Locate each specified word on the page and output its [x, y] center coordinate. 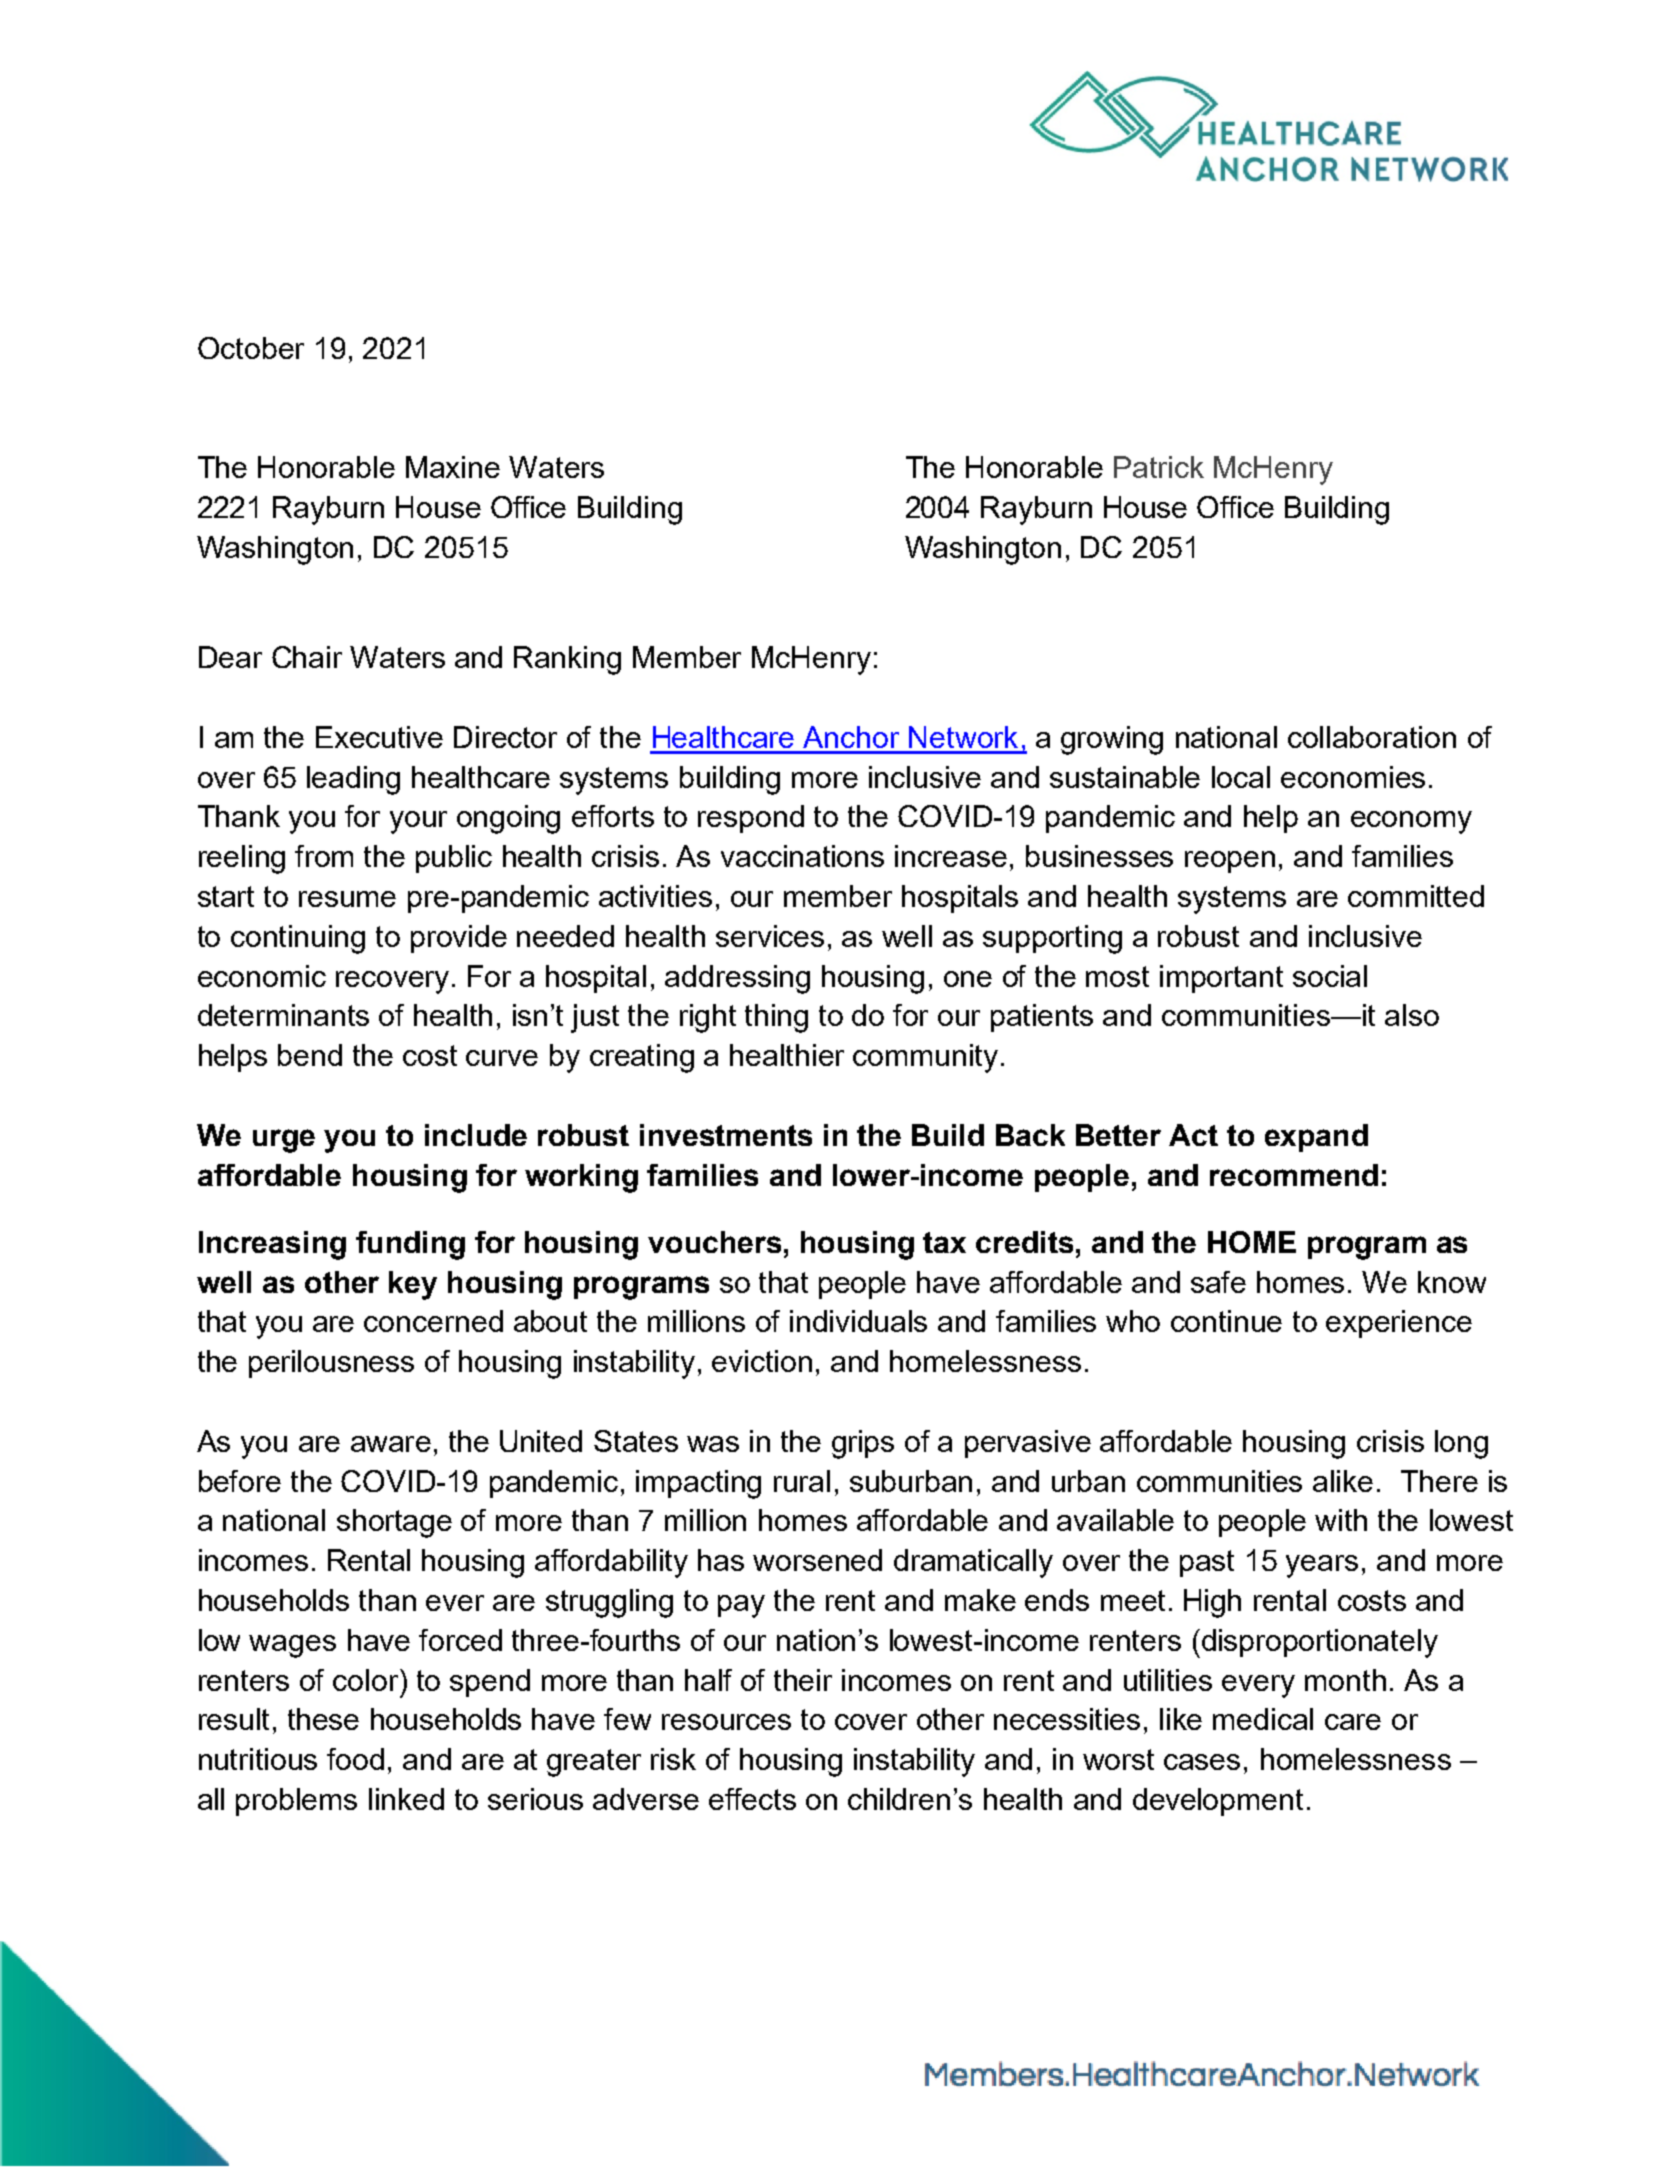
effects [752, 1799]
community [925, 1058]
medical [1263, 1719]
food [355, 1759]
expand [1316, 1138]
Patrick [1159, 467]
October [251, 348]
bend [310, 1055]
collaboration [1372, 737]
